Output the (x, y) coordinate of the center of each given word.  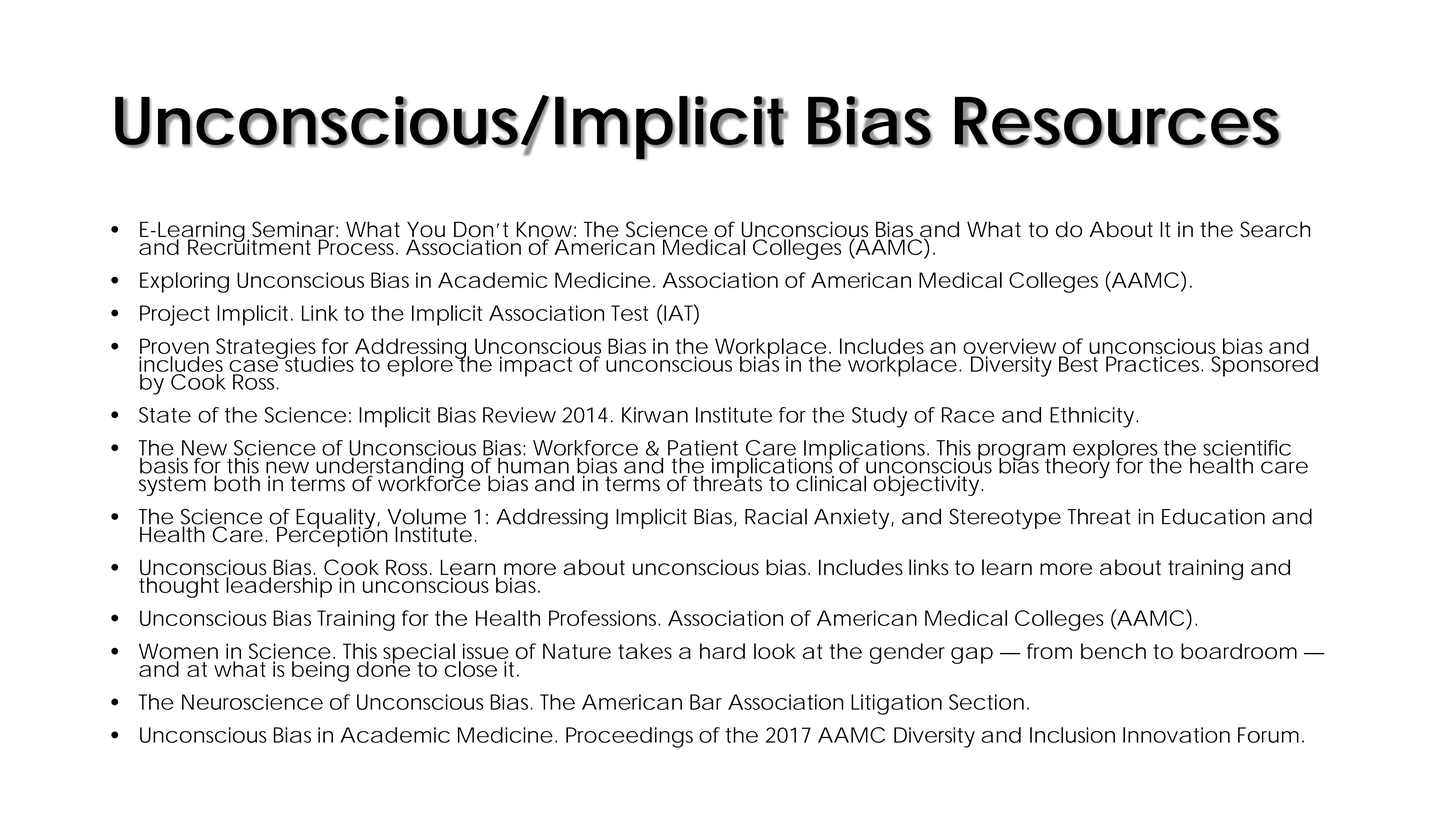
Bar (706, 702)
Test (629, 313)
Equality (336, 520)
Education (1213, 516)
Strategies (268, 349)
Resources (1118, 122)
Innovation (1176, 735)
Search (1275, 229)
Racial (776, 516)
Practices (1154, 364)
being (320, 671)
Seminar (295, 230)
